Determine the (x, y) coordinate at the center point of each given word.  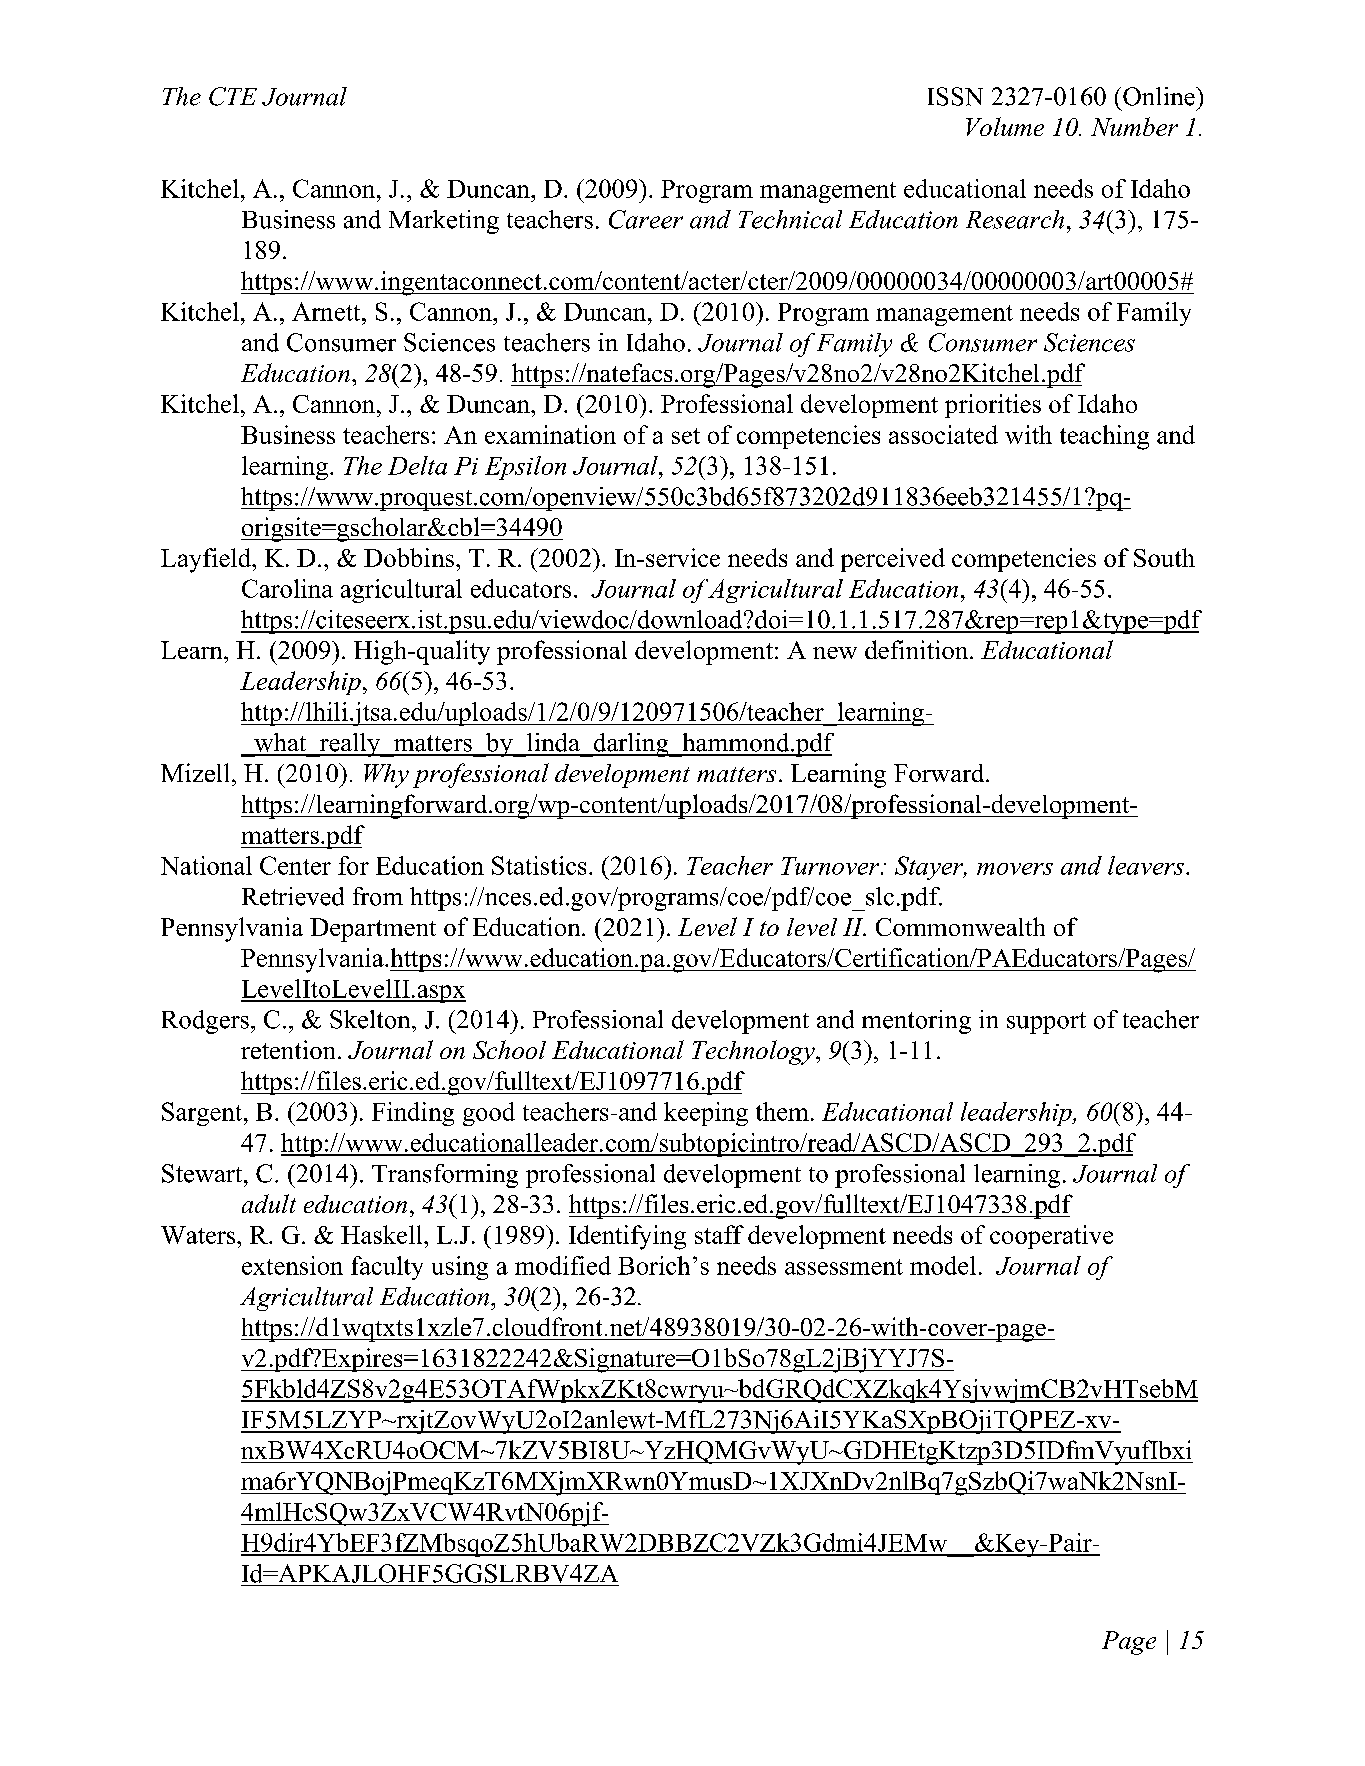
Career (646, 219)
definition (918, 649)
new (835, 653)
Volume (1005, 126)
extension (292, 1265)
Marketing (444, 222)
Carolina (287, 588)
